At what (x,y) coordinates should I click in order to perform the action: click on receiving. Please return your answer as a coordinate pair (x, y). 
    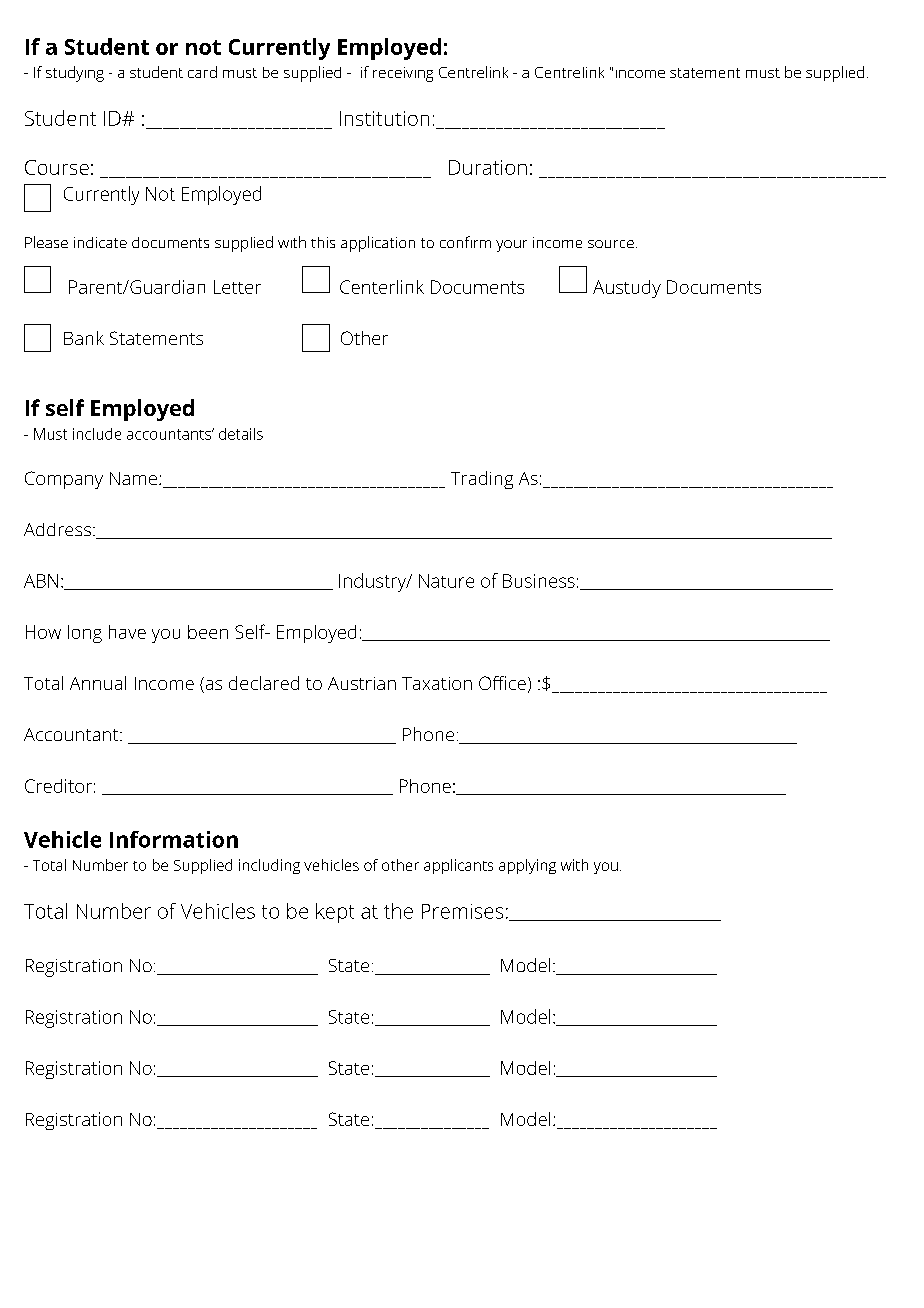
    Looking at the image, I should click on (403, 74).
